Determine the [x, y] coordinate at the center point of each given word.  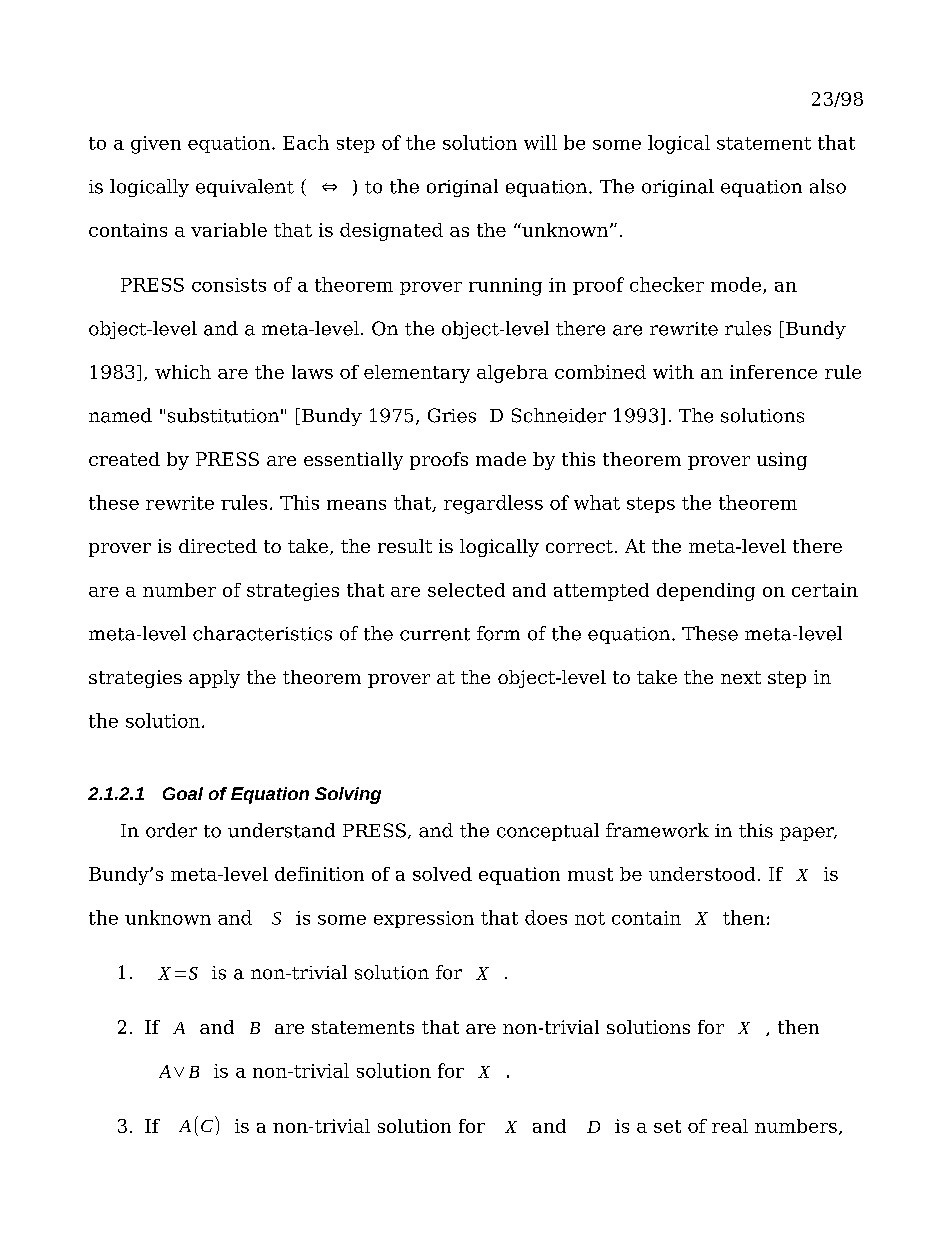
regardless [493, 504]
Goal [183, 793]
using [782, 461]
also [828, 186]
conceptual [548, 832]
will [540, 142]
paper [808, 834]
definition [319, 874]
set [667, 1126]
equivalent [245, 188]
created [124, 459]
